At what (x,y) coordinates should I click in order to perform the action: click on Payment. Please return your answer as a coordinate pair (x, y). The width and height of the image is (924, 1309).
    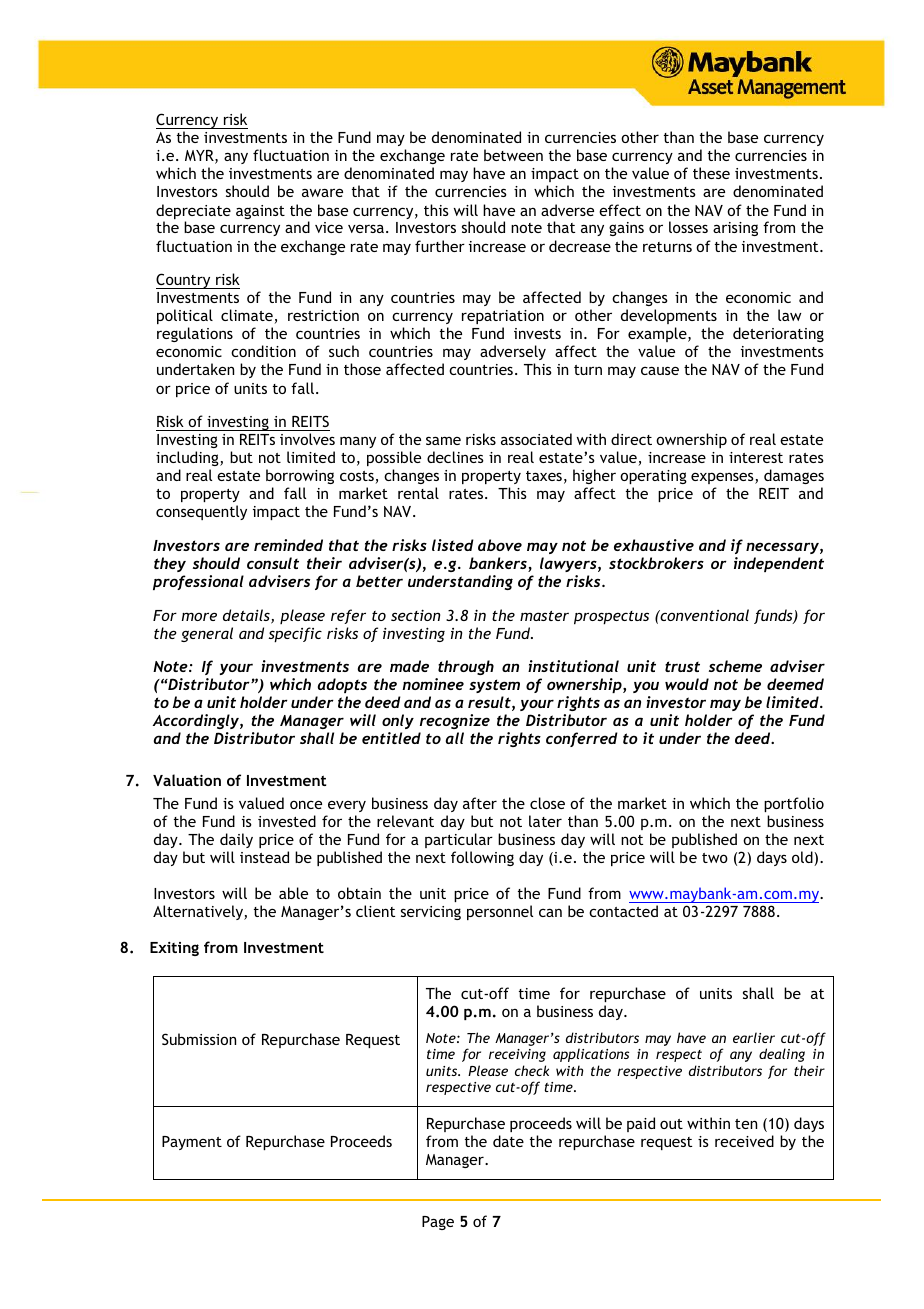
    Looking at the image, I should click on (192, 1143).
